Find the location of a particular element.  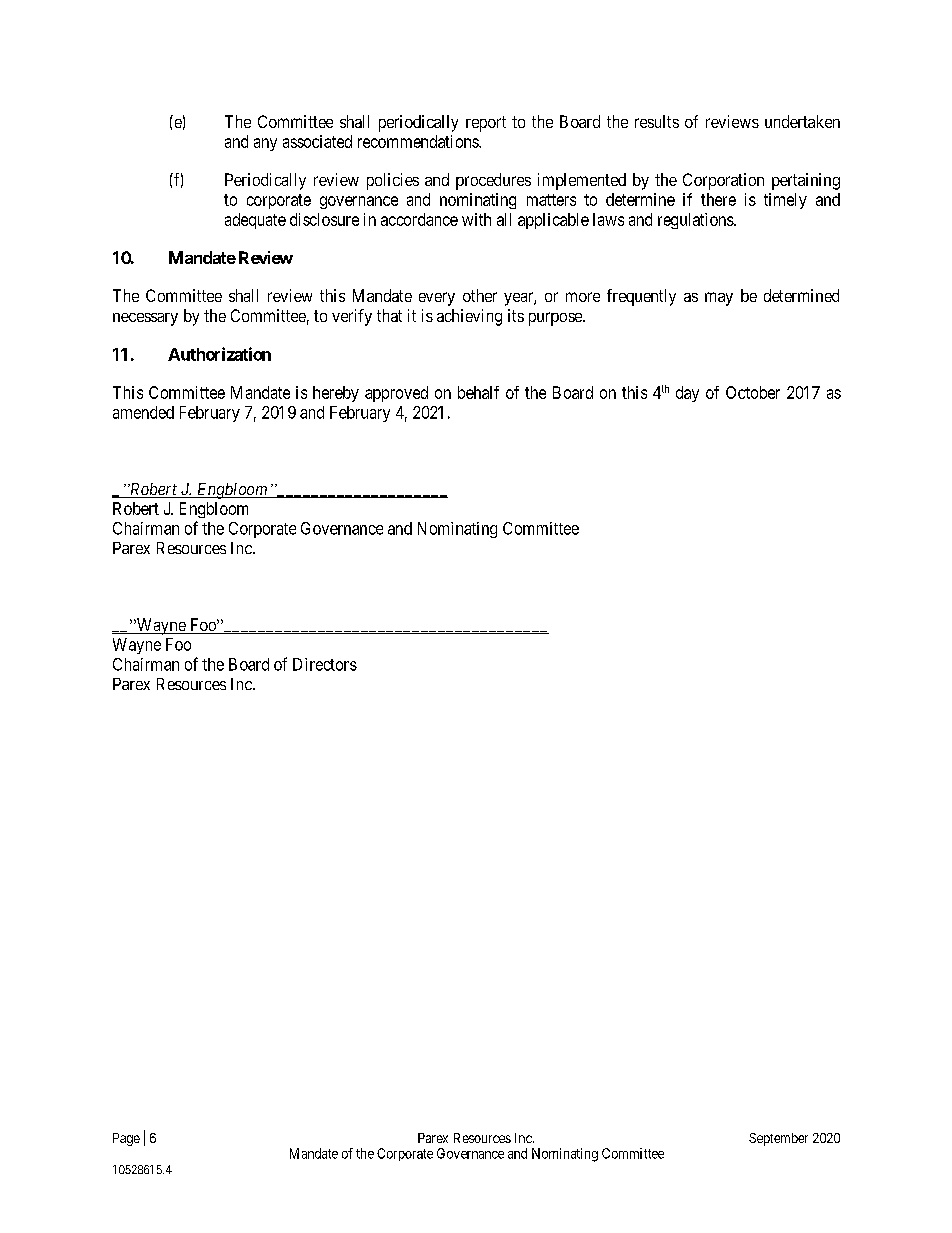

any is located at coordinates (265, 144).
